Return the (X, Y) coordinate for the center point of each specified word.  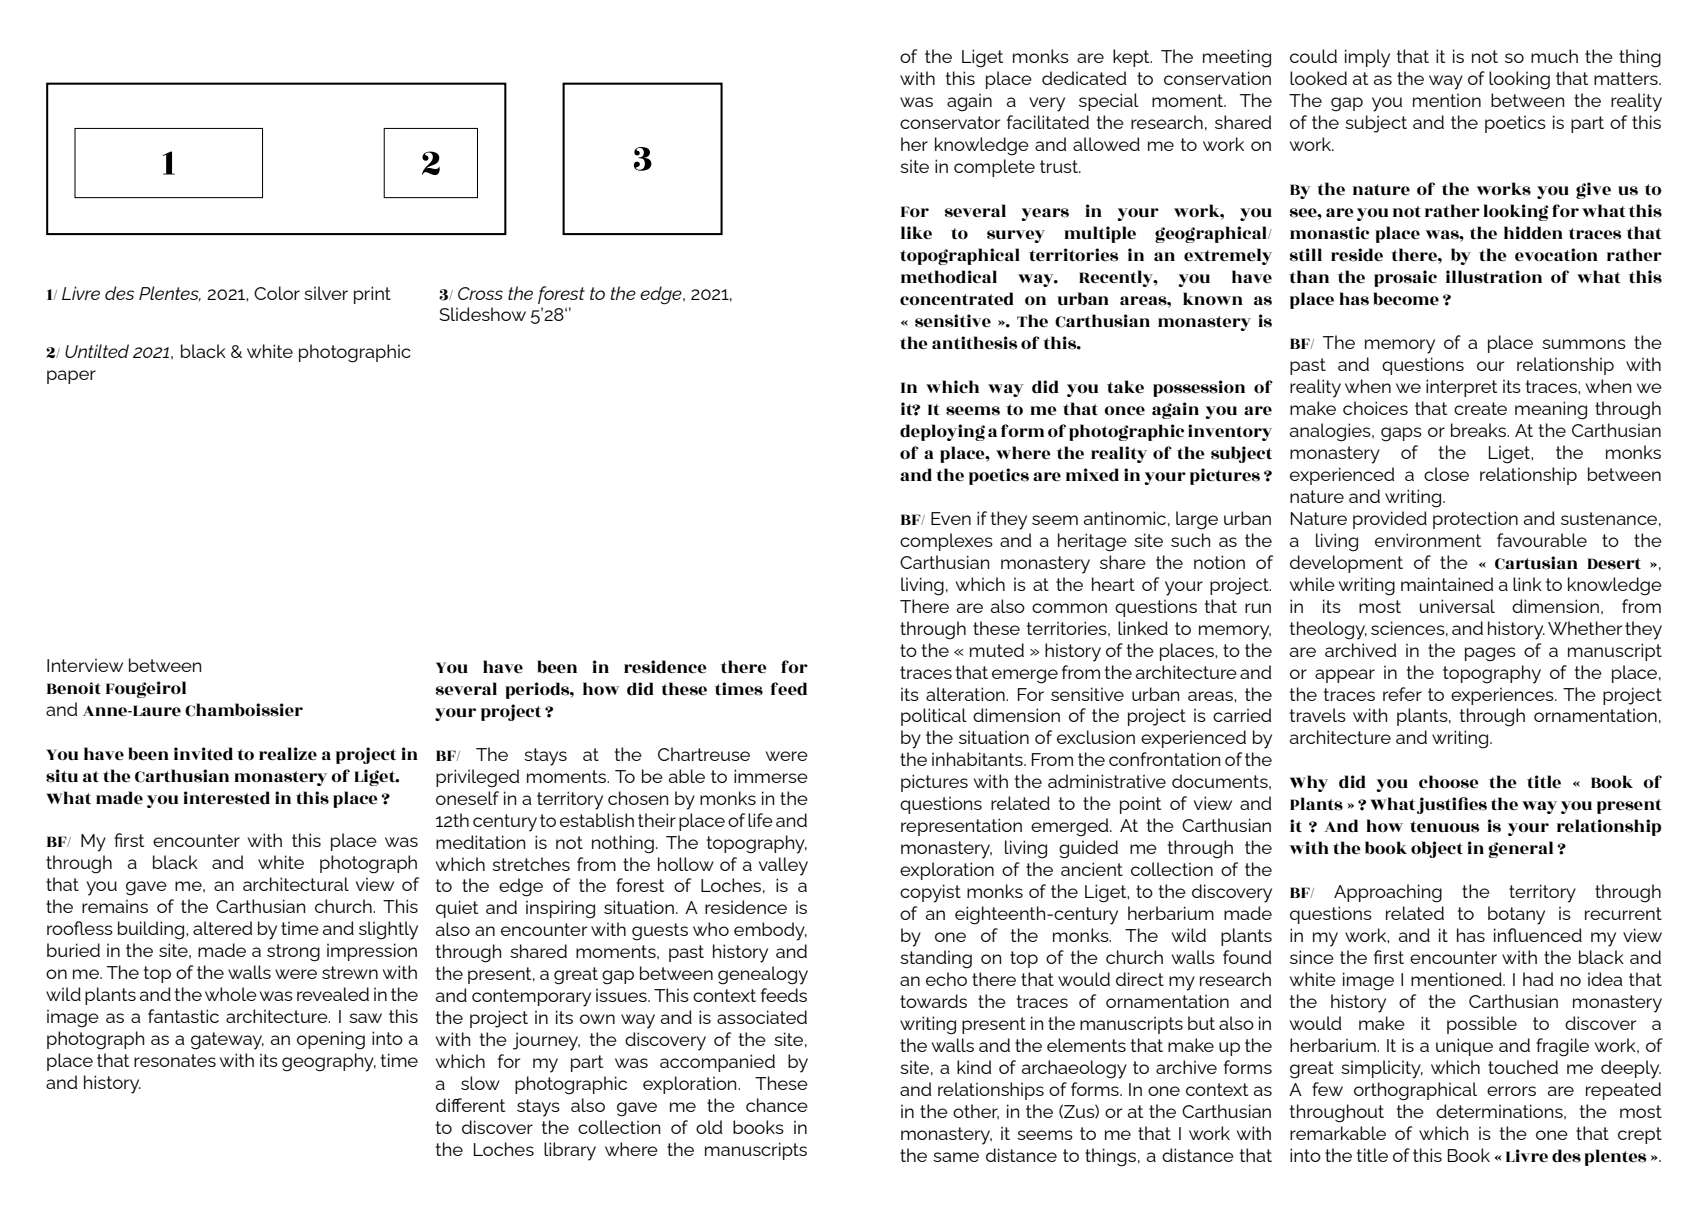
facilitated (1048, 122)
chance (777, 1105)
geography (329, 1062)
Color (277, 293)
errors (1511, 1091)
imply (1367, 58)
